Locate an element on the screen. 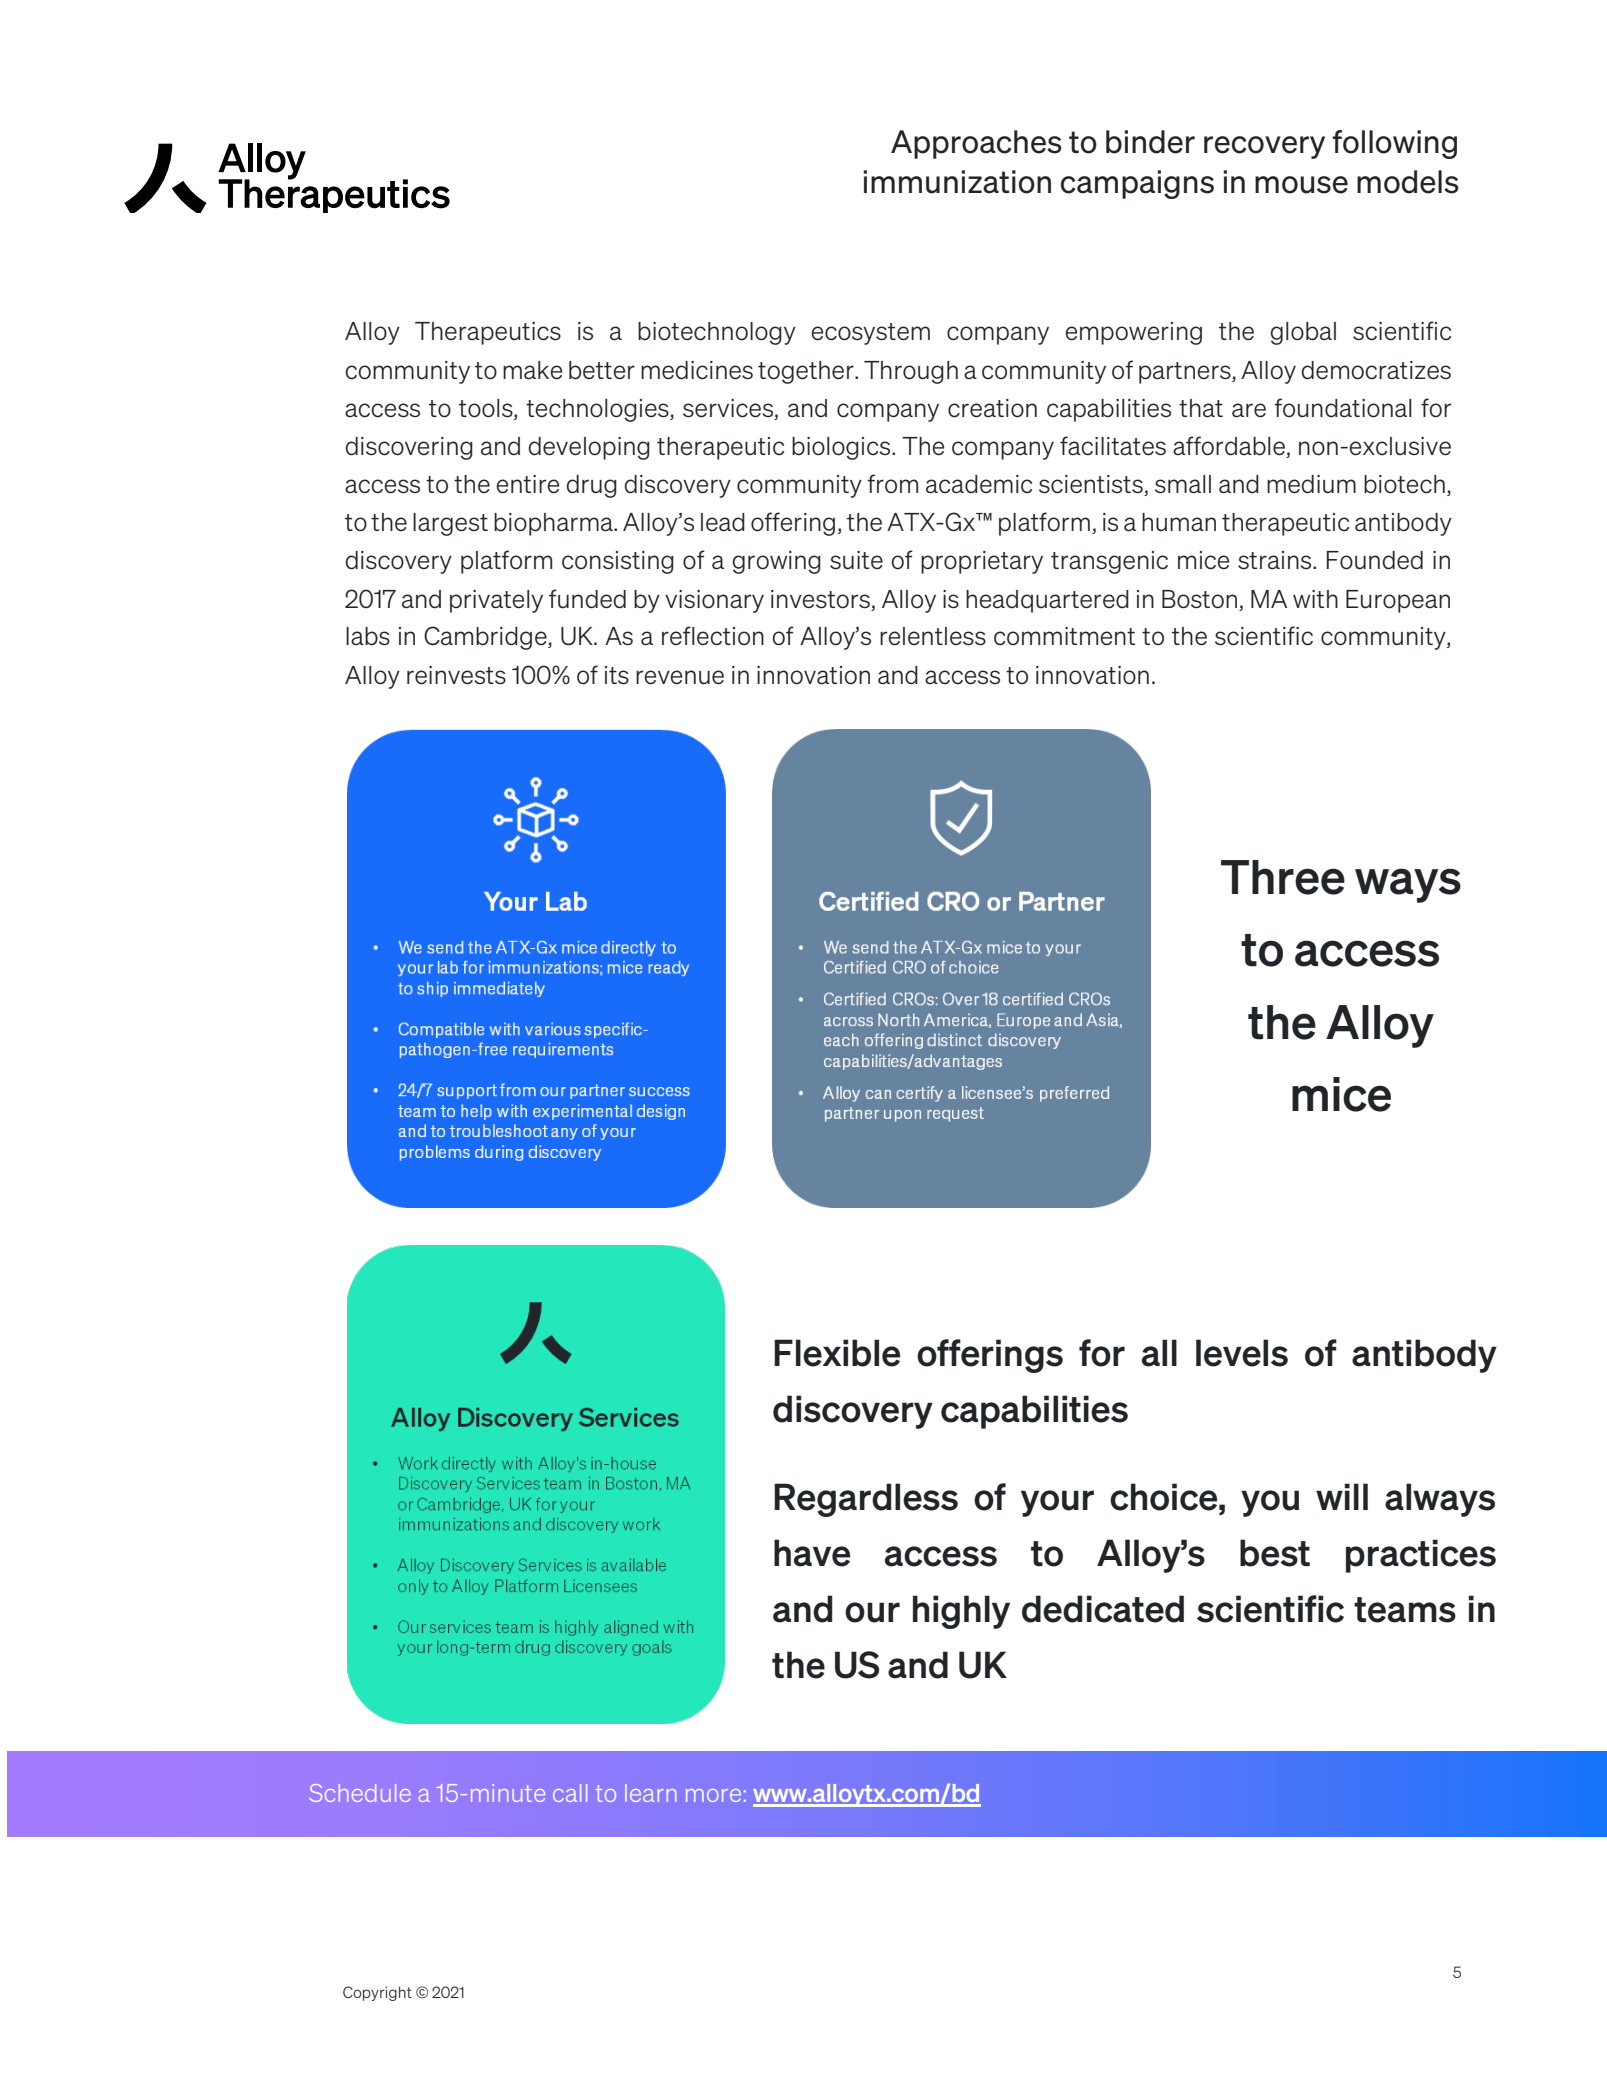 The height and width of the screenshot is (2080, 1607). Copyright is located at coordinates (377, 1993).
